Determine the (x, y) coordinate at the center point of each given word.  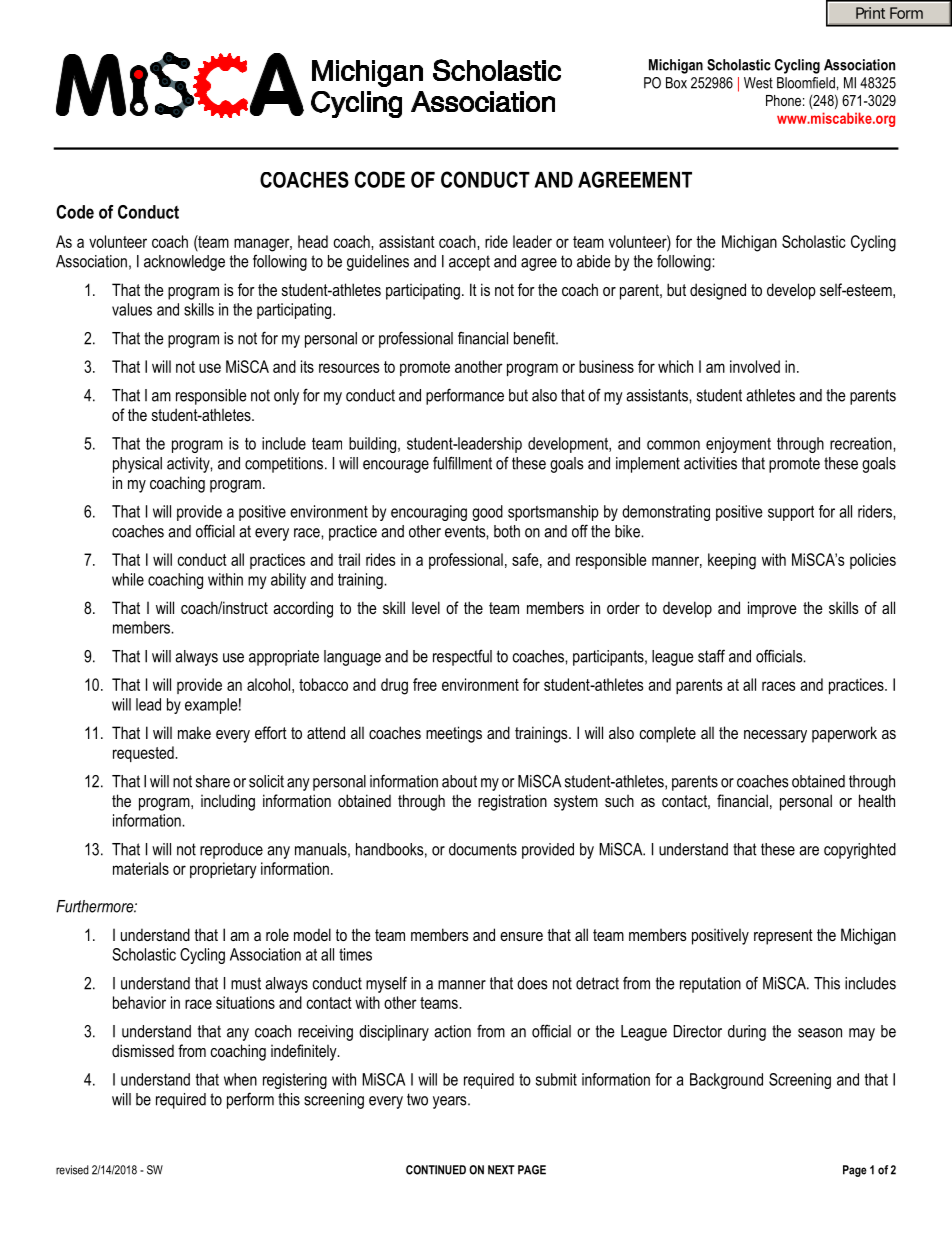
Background (726, 1081)
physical (137, 465)
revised (72, 1170)
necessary (775, 736)
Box (676, 83)
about (459, 781)
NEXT (501, 1170)
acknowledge (184, 263)
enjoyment (738, 445)
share (213, 781)
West (758, 83)
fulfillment (462, 463)
